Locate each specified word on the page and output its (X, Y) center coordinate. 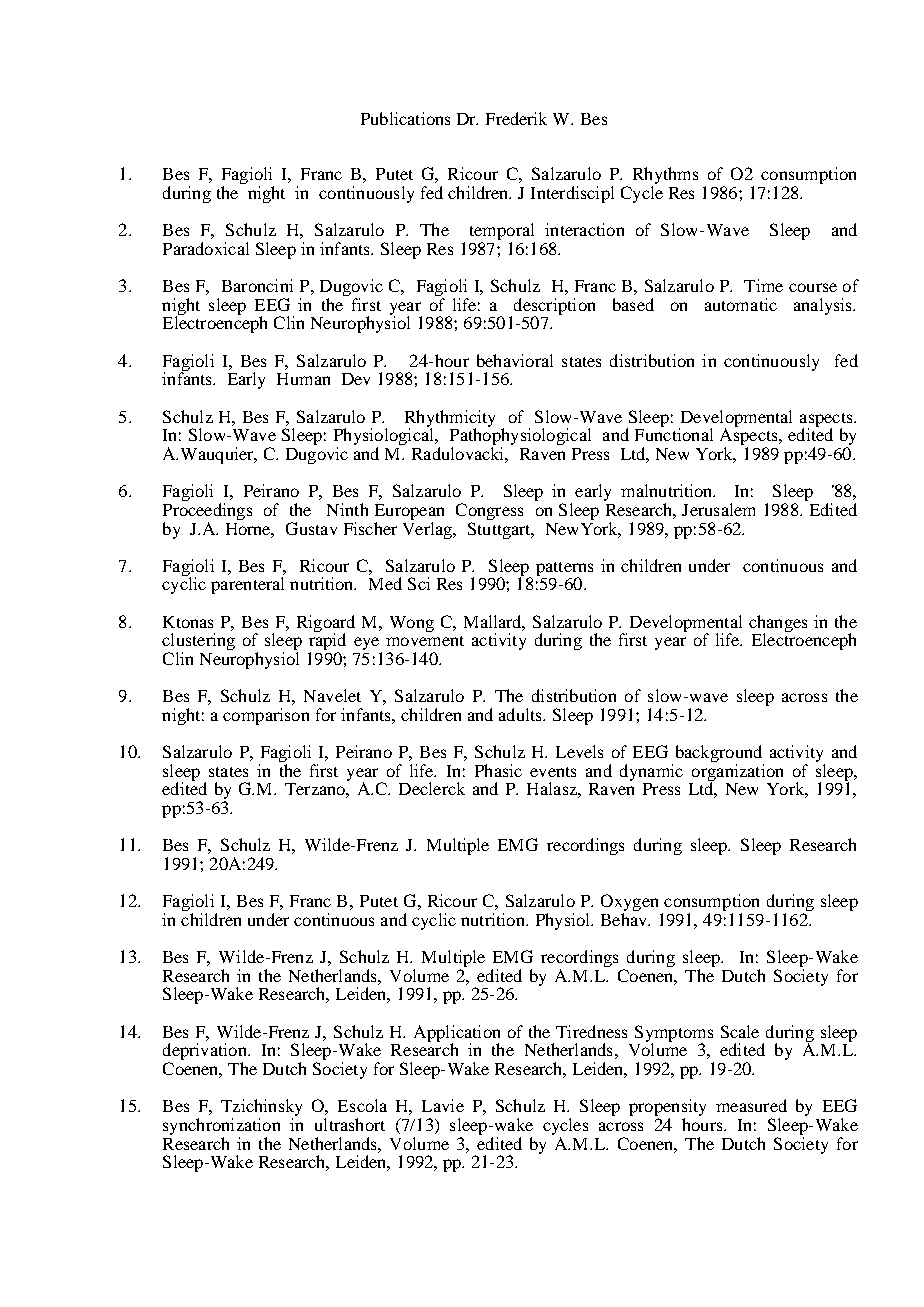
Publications (405, 118)
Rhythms (665, 177)
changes (778, 624)
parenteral (247, 585)
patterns (564, 570)
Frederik (516, 118)
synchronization (221, 1126)
